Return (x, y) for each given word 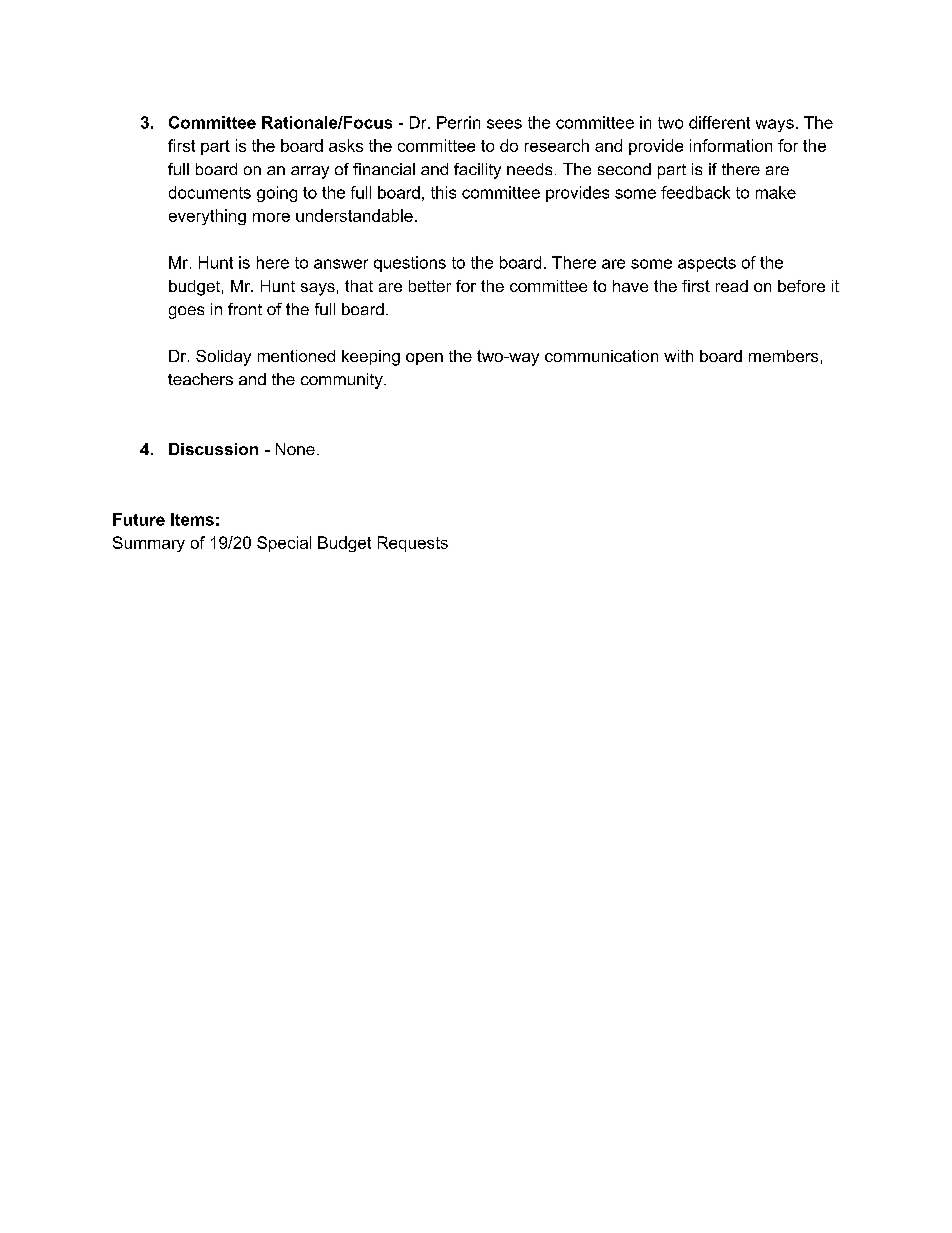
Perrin (458, 122)
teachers (200, 379)
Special (284, 544)
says (318, 289)
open (424, 359)
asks (346, 145)
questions (410, 264)
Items (192, 519)
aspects (707, 264)
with (678, 356)
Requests (413, 544)
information (731, 145)
